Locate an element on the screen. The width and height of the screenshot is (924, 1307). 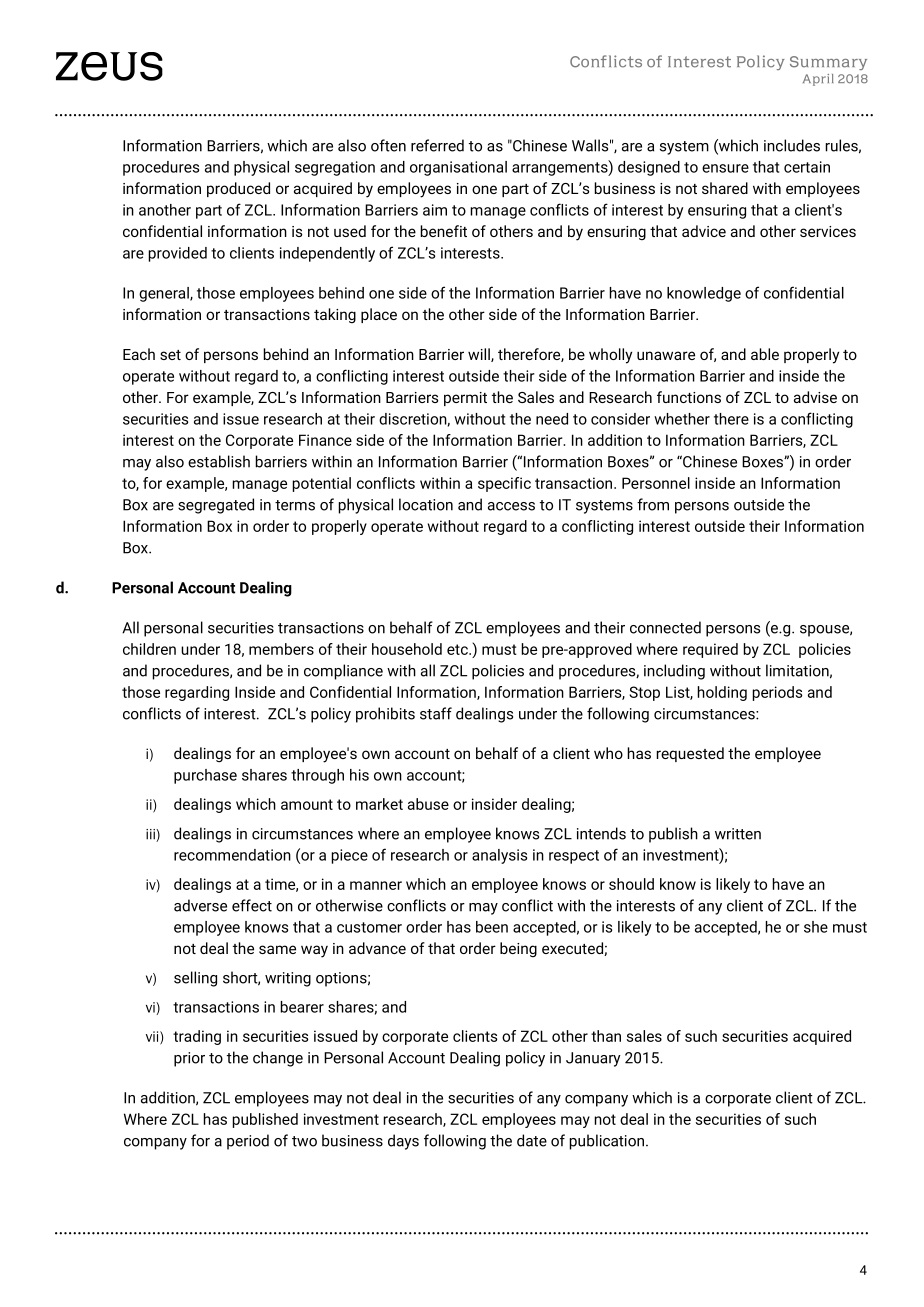
date is located at coordinates (532, 1140).
